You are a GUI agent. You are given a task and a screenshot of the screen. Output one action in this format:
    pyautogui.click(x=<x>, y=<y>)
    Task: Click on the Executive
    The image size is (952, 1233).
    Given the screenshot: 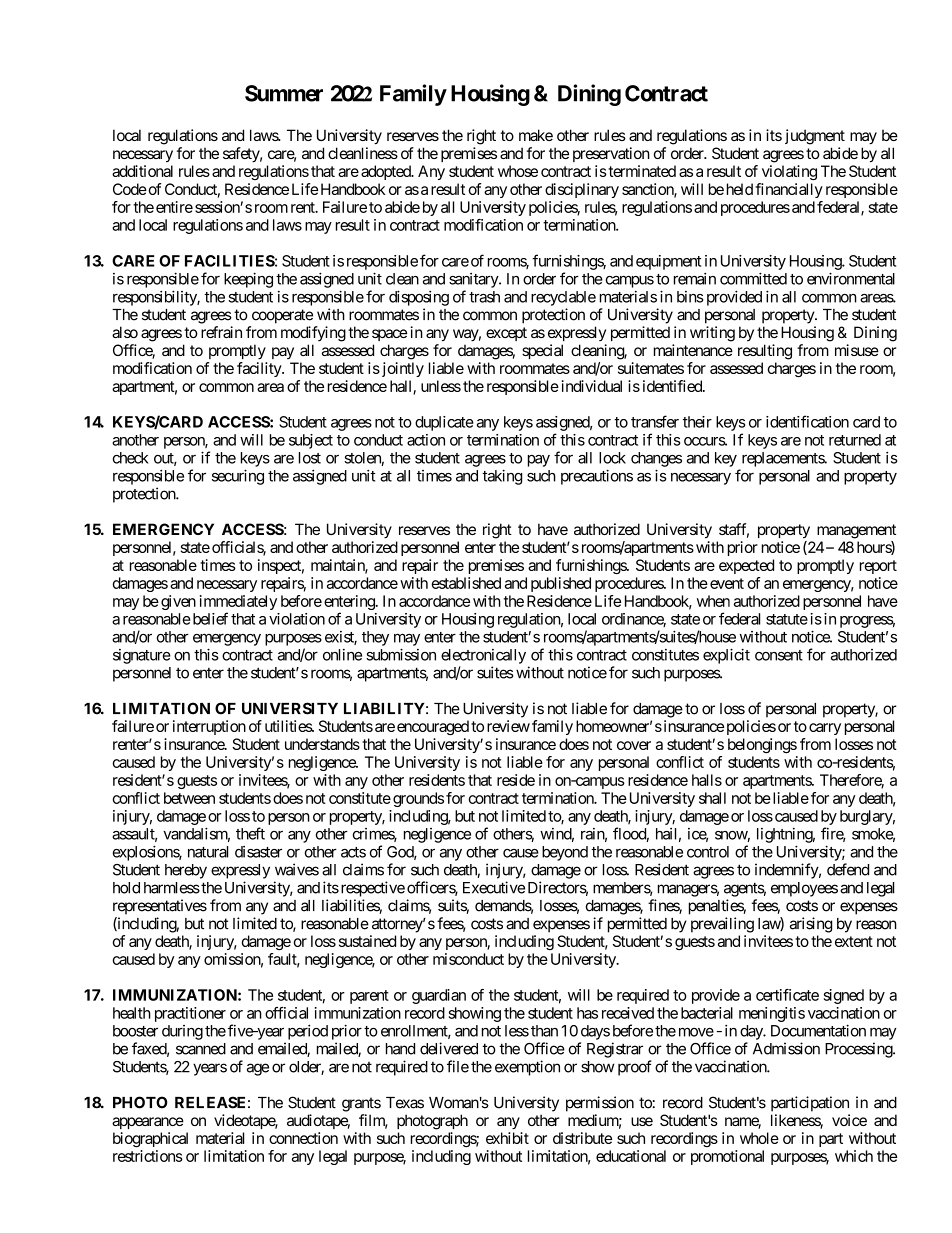 What is the action you would take?
    pyautogui.click(x=494, y=887)
